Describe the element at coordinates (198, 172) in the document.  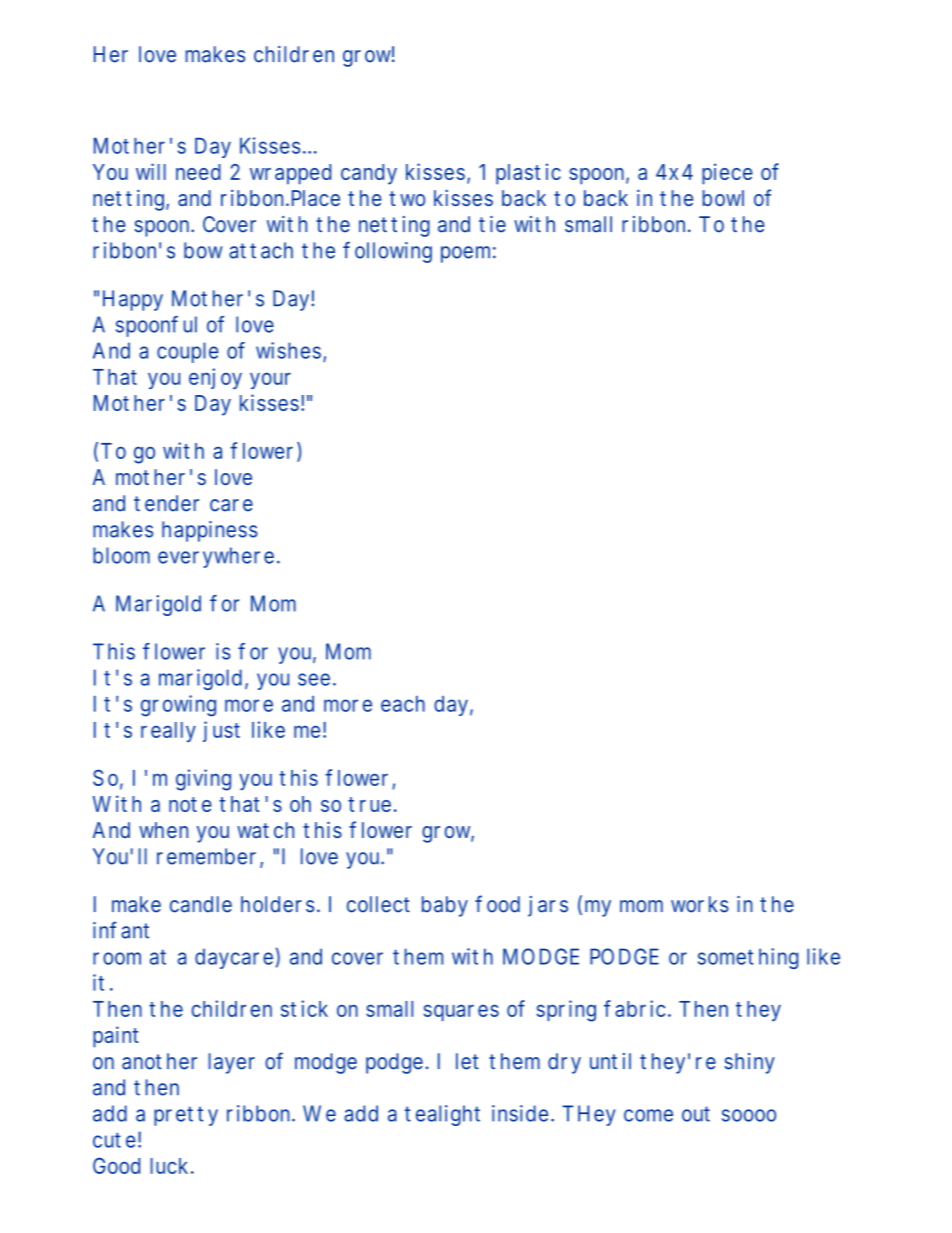
I see `need` at that location.
